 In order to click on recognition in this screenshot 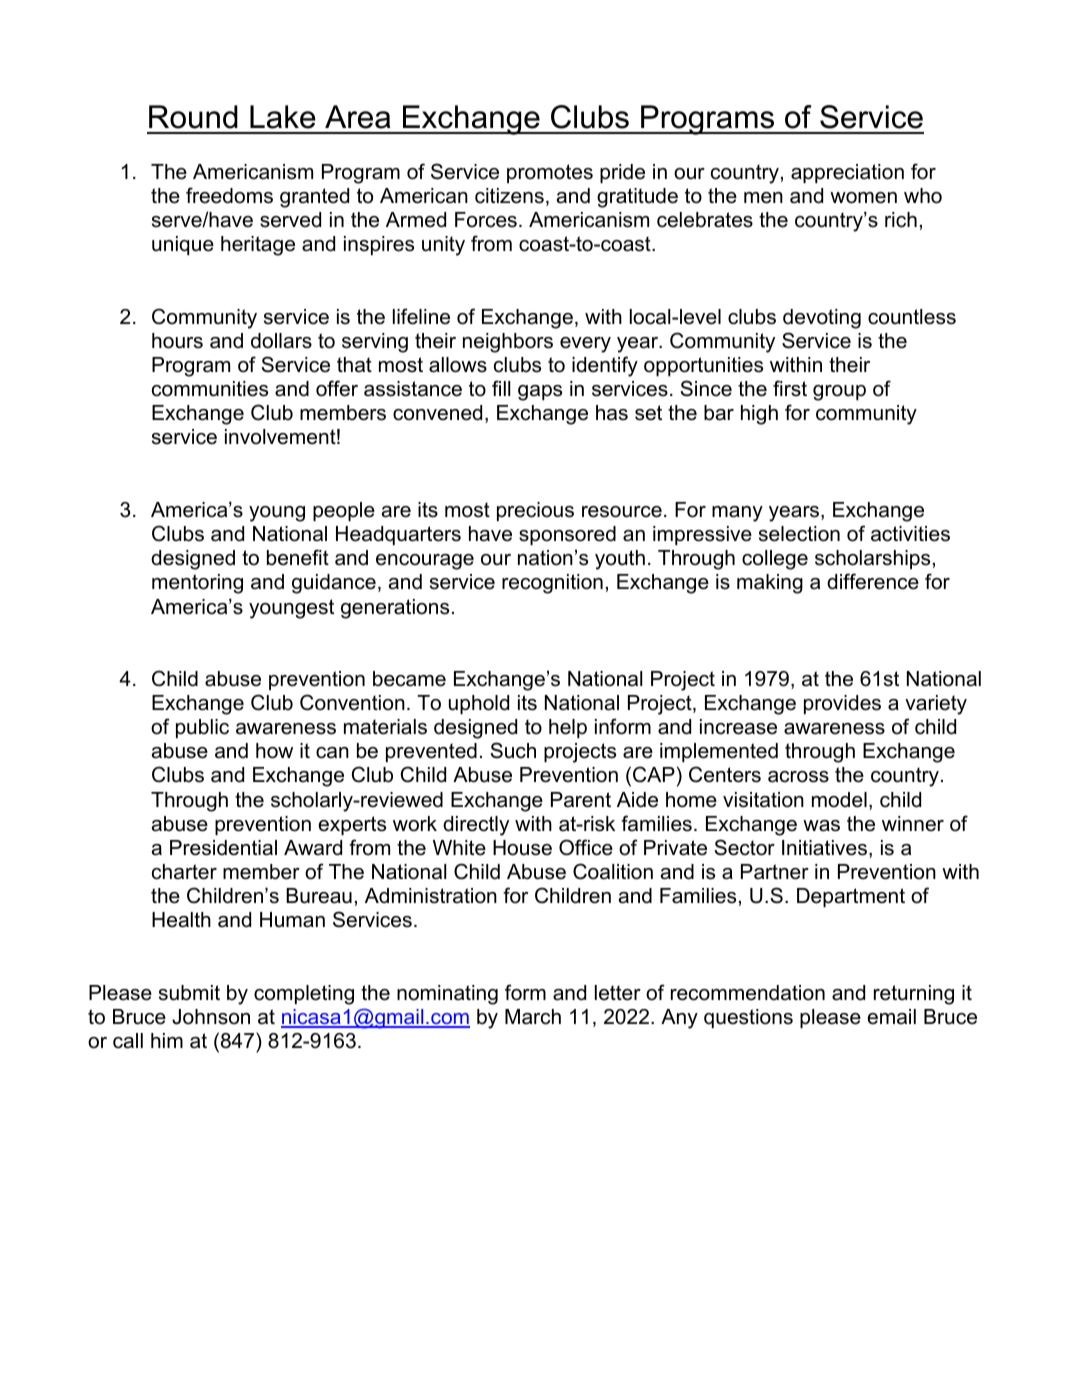, I will do `click(552, 584)`.
